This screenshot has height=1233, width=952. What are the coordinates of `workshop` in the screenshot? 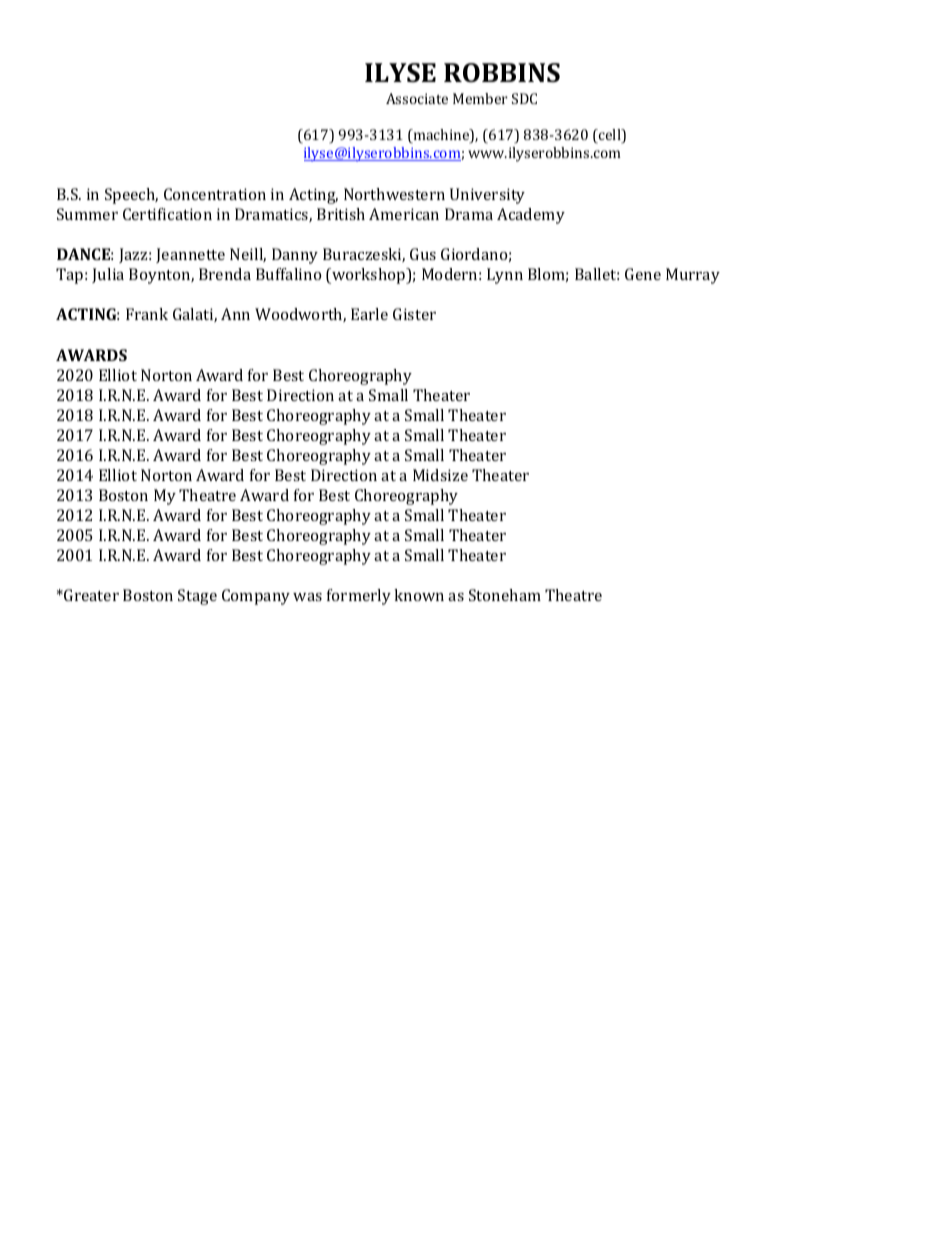 It's located at (369, 276).
